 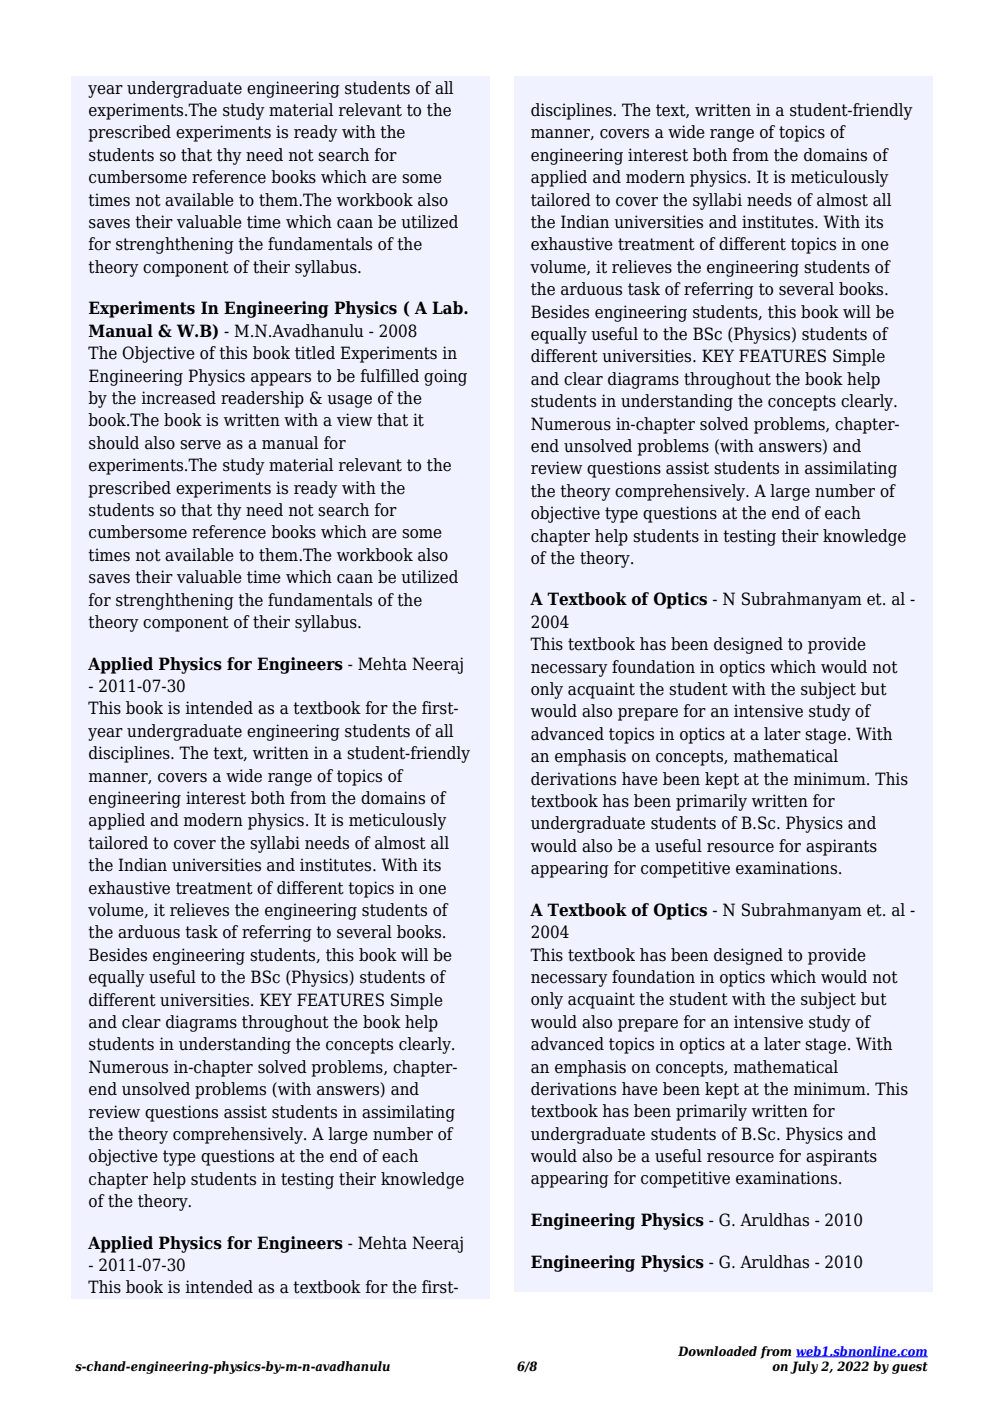 What do you see at coordinates (281, 379) in the image?
I see `appears` at bounding box center [281, 379].
